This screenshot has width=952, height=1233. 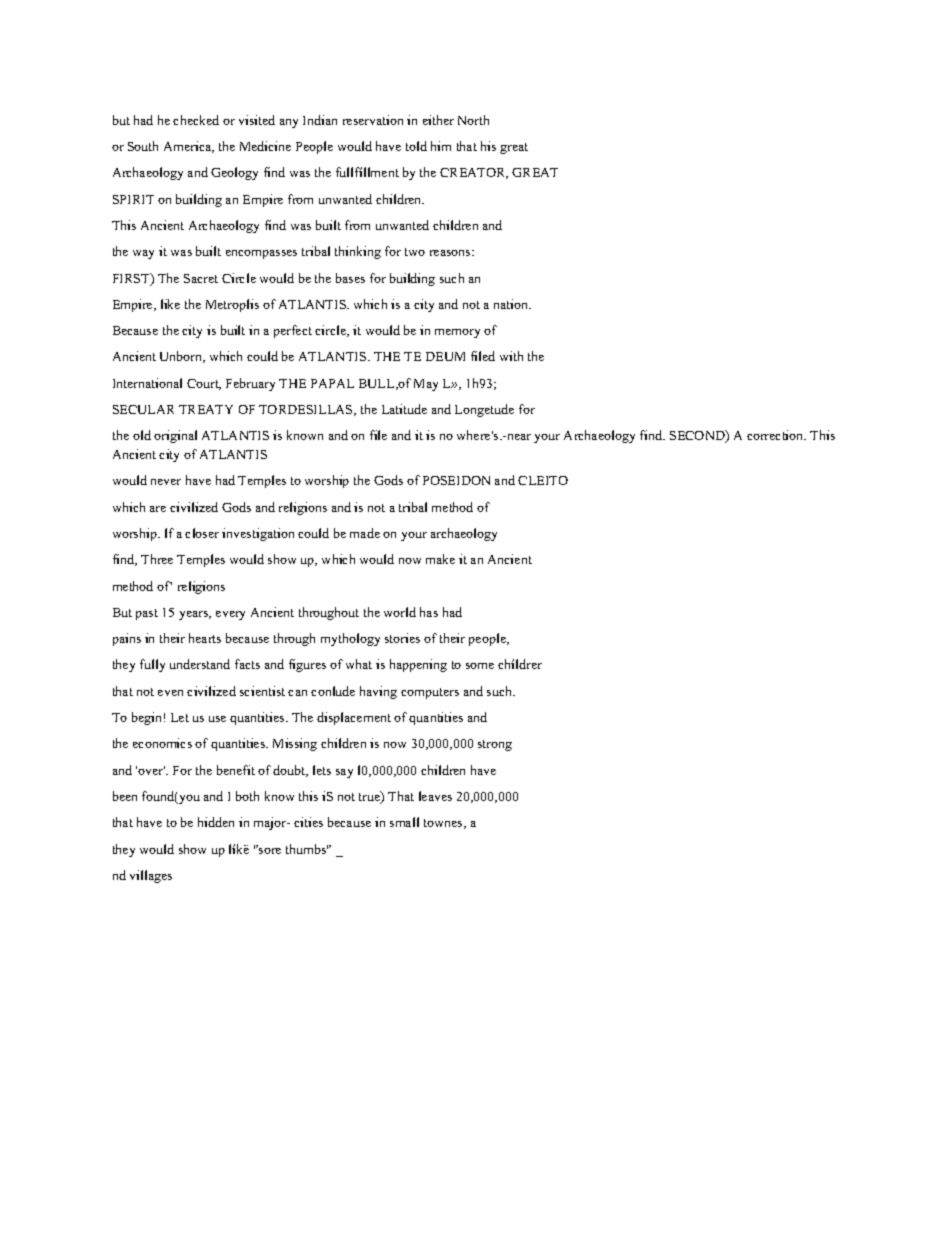 I want to click on like, so click(x=170, y=304).
